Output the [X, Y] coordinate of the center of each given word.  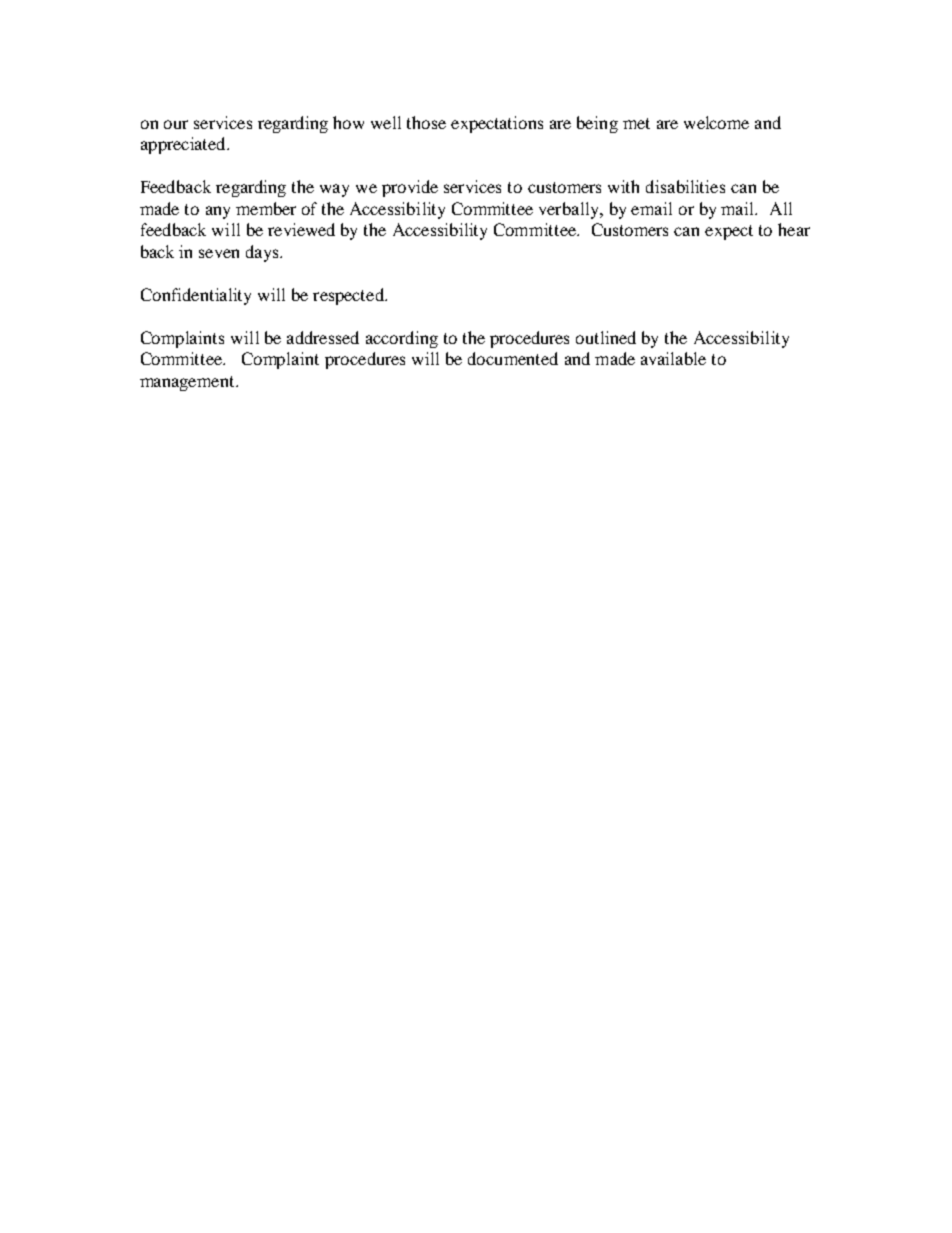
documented [513, 358]
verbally [570, 210]
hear [794, 229]
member [266, 208]
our [176, 124]
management [188, 383]
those [426, 122]
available [673, 358]
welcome [716, 122]
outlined [606, 337]
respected [349, 296]
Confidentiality [196, 296]
